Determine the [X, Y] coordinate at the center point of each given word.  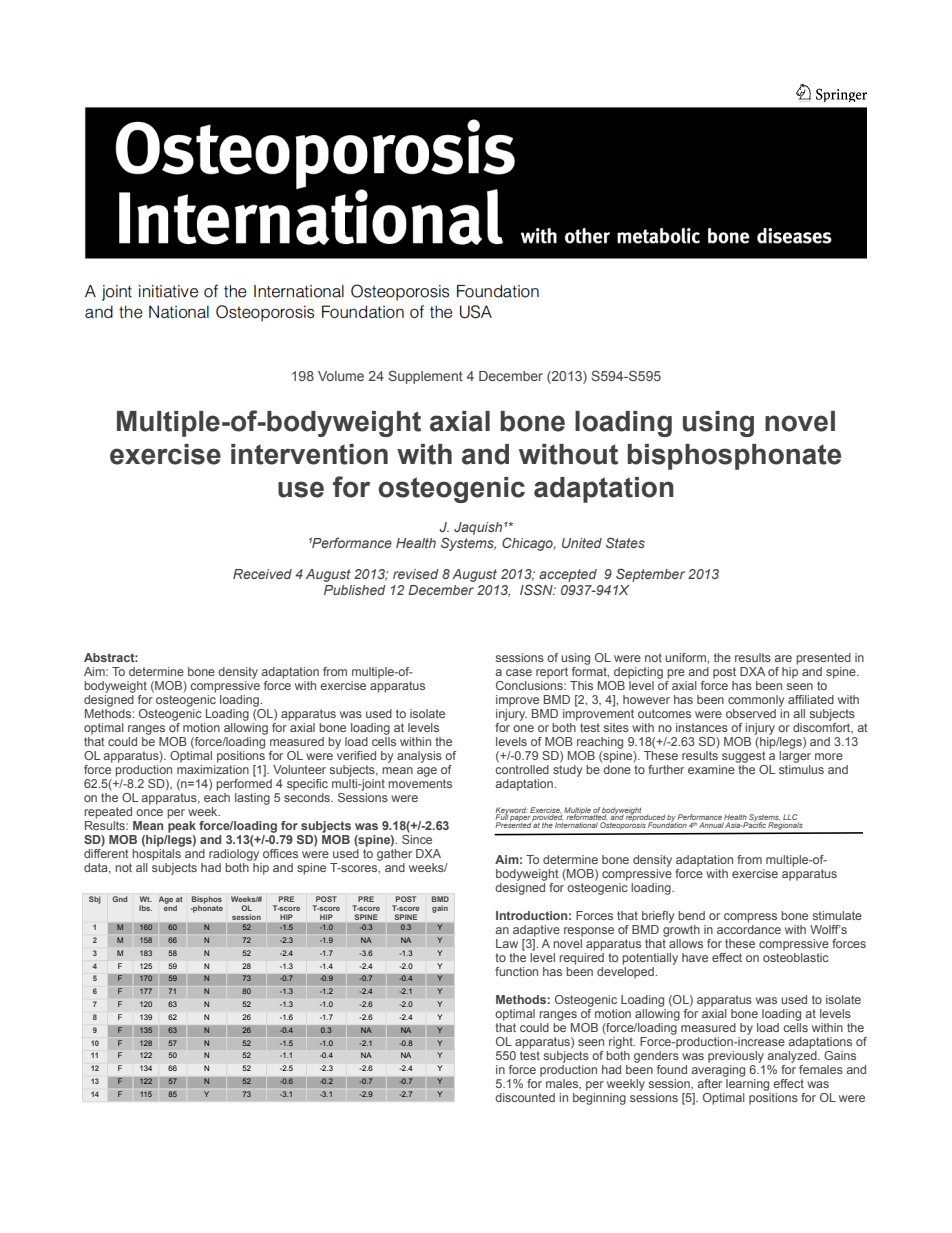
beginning [599, 1099]
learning [747, 1085]
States [625, 542]
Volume [341, 376]
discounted [525, 1097]
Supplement [425, 377]
